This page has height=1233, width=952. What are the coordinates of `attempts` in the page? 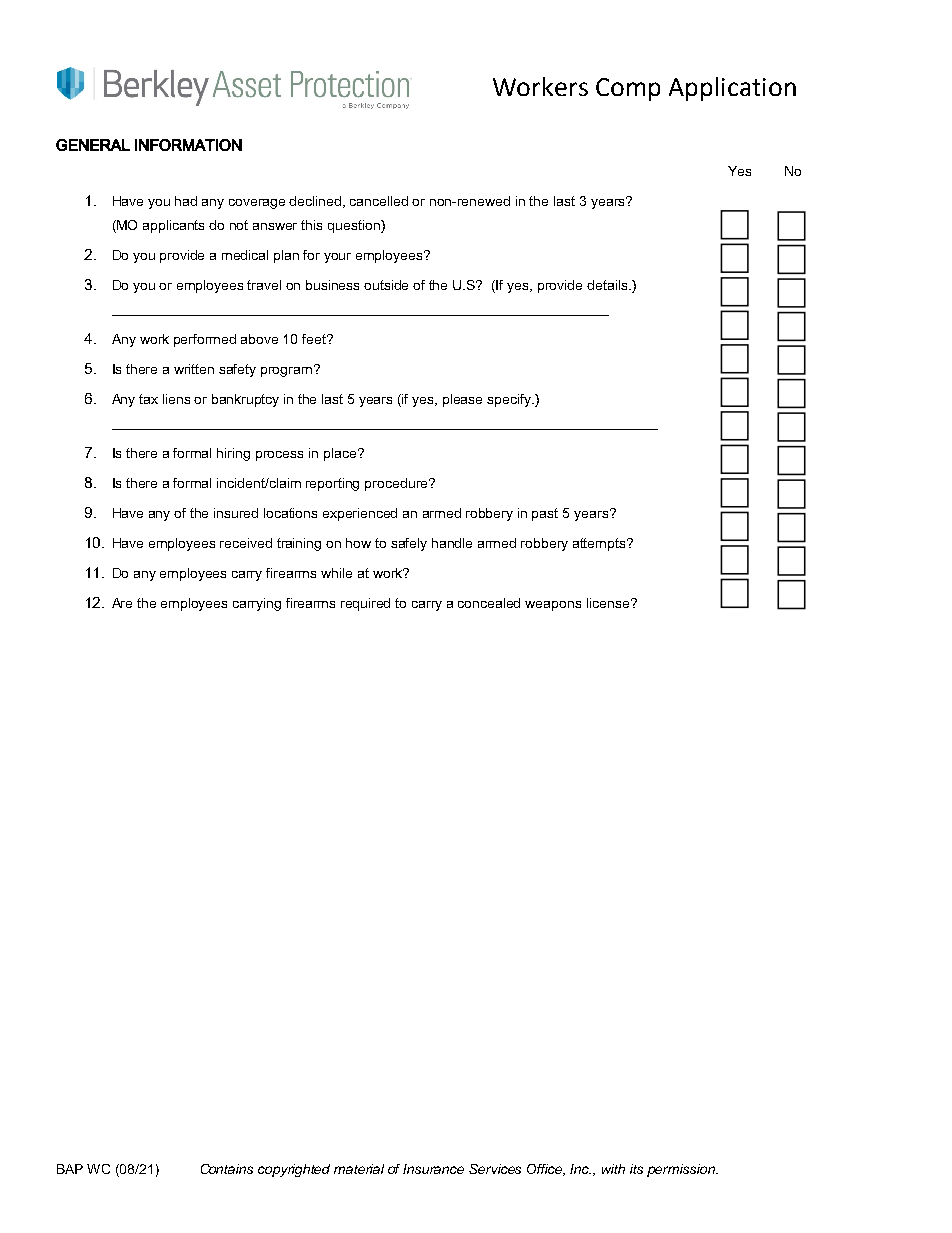 It's located at (600, 544).
